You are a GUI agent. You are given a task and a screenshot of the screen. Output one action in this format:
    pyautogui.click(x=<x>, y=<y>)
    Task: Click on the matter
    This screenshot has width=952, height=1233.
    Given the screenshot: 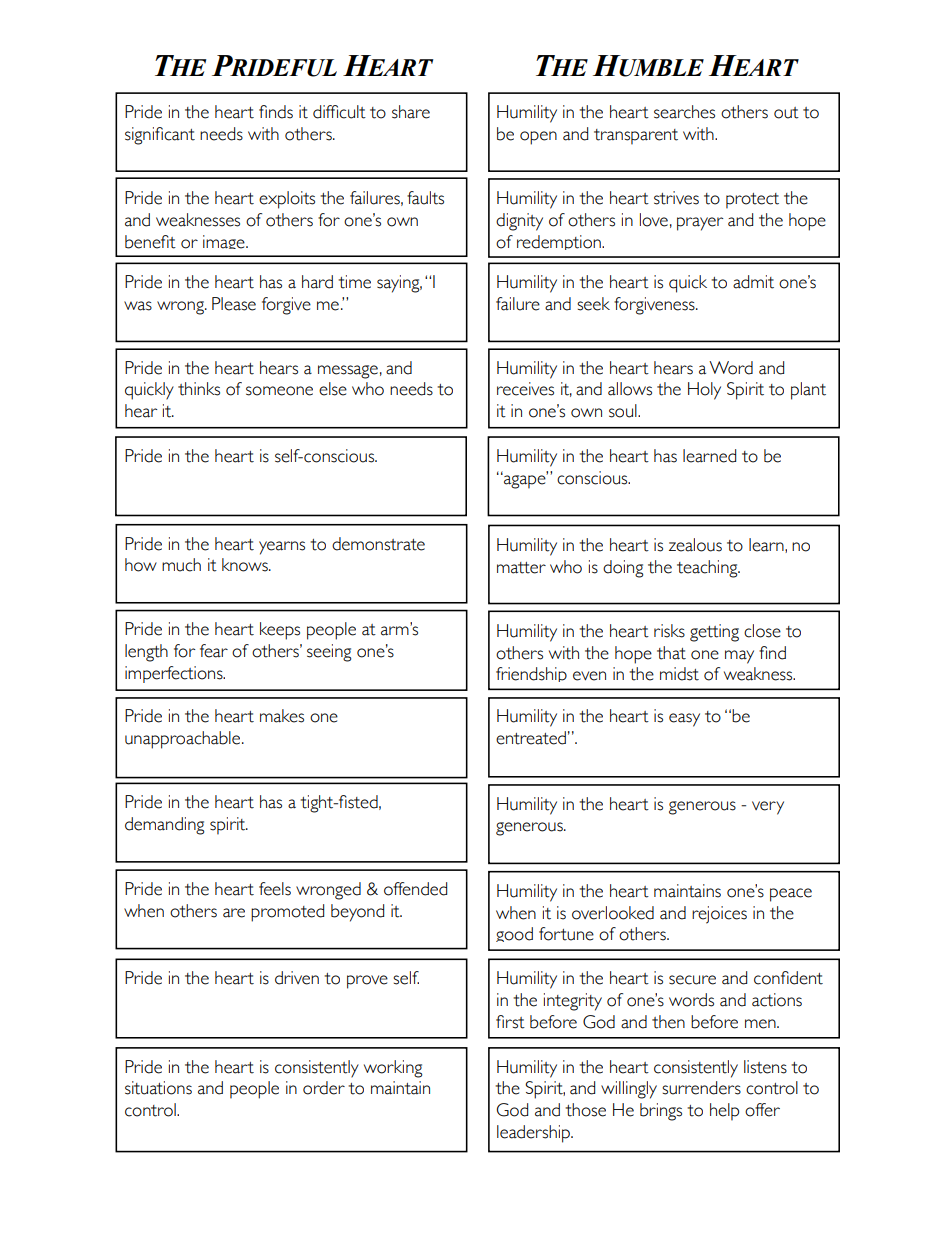 What is the action you would take?
    pyautogui.click(x=521, y=568)
